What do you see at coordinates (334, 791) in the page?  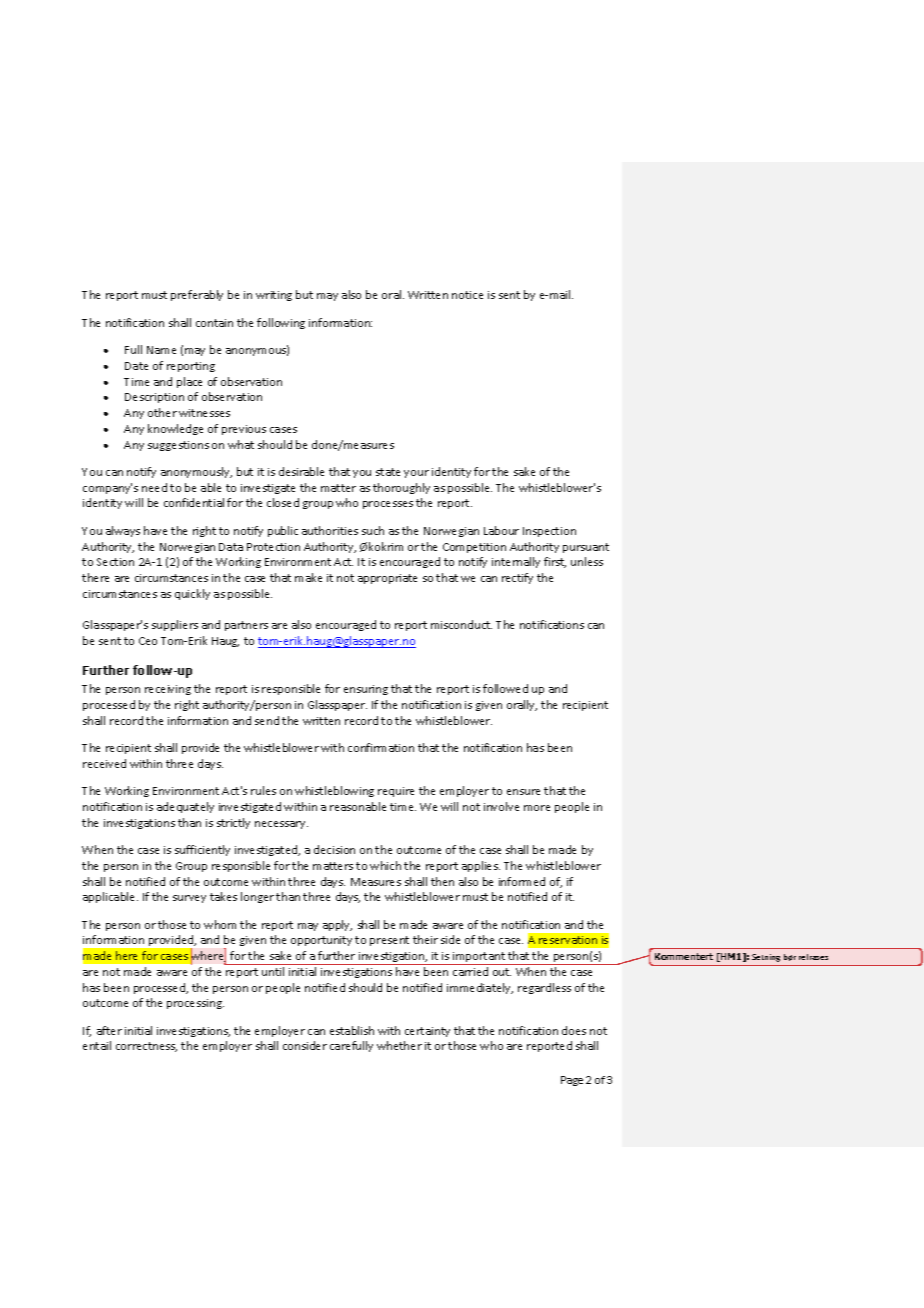 I see `whistleblowing` at bounding box center [334, 791].
